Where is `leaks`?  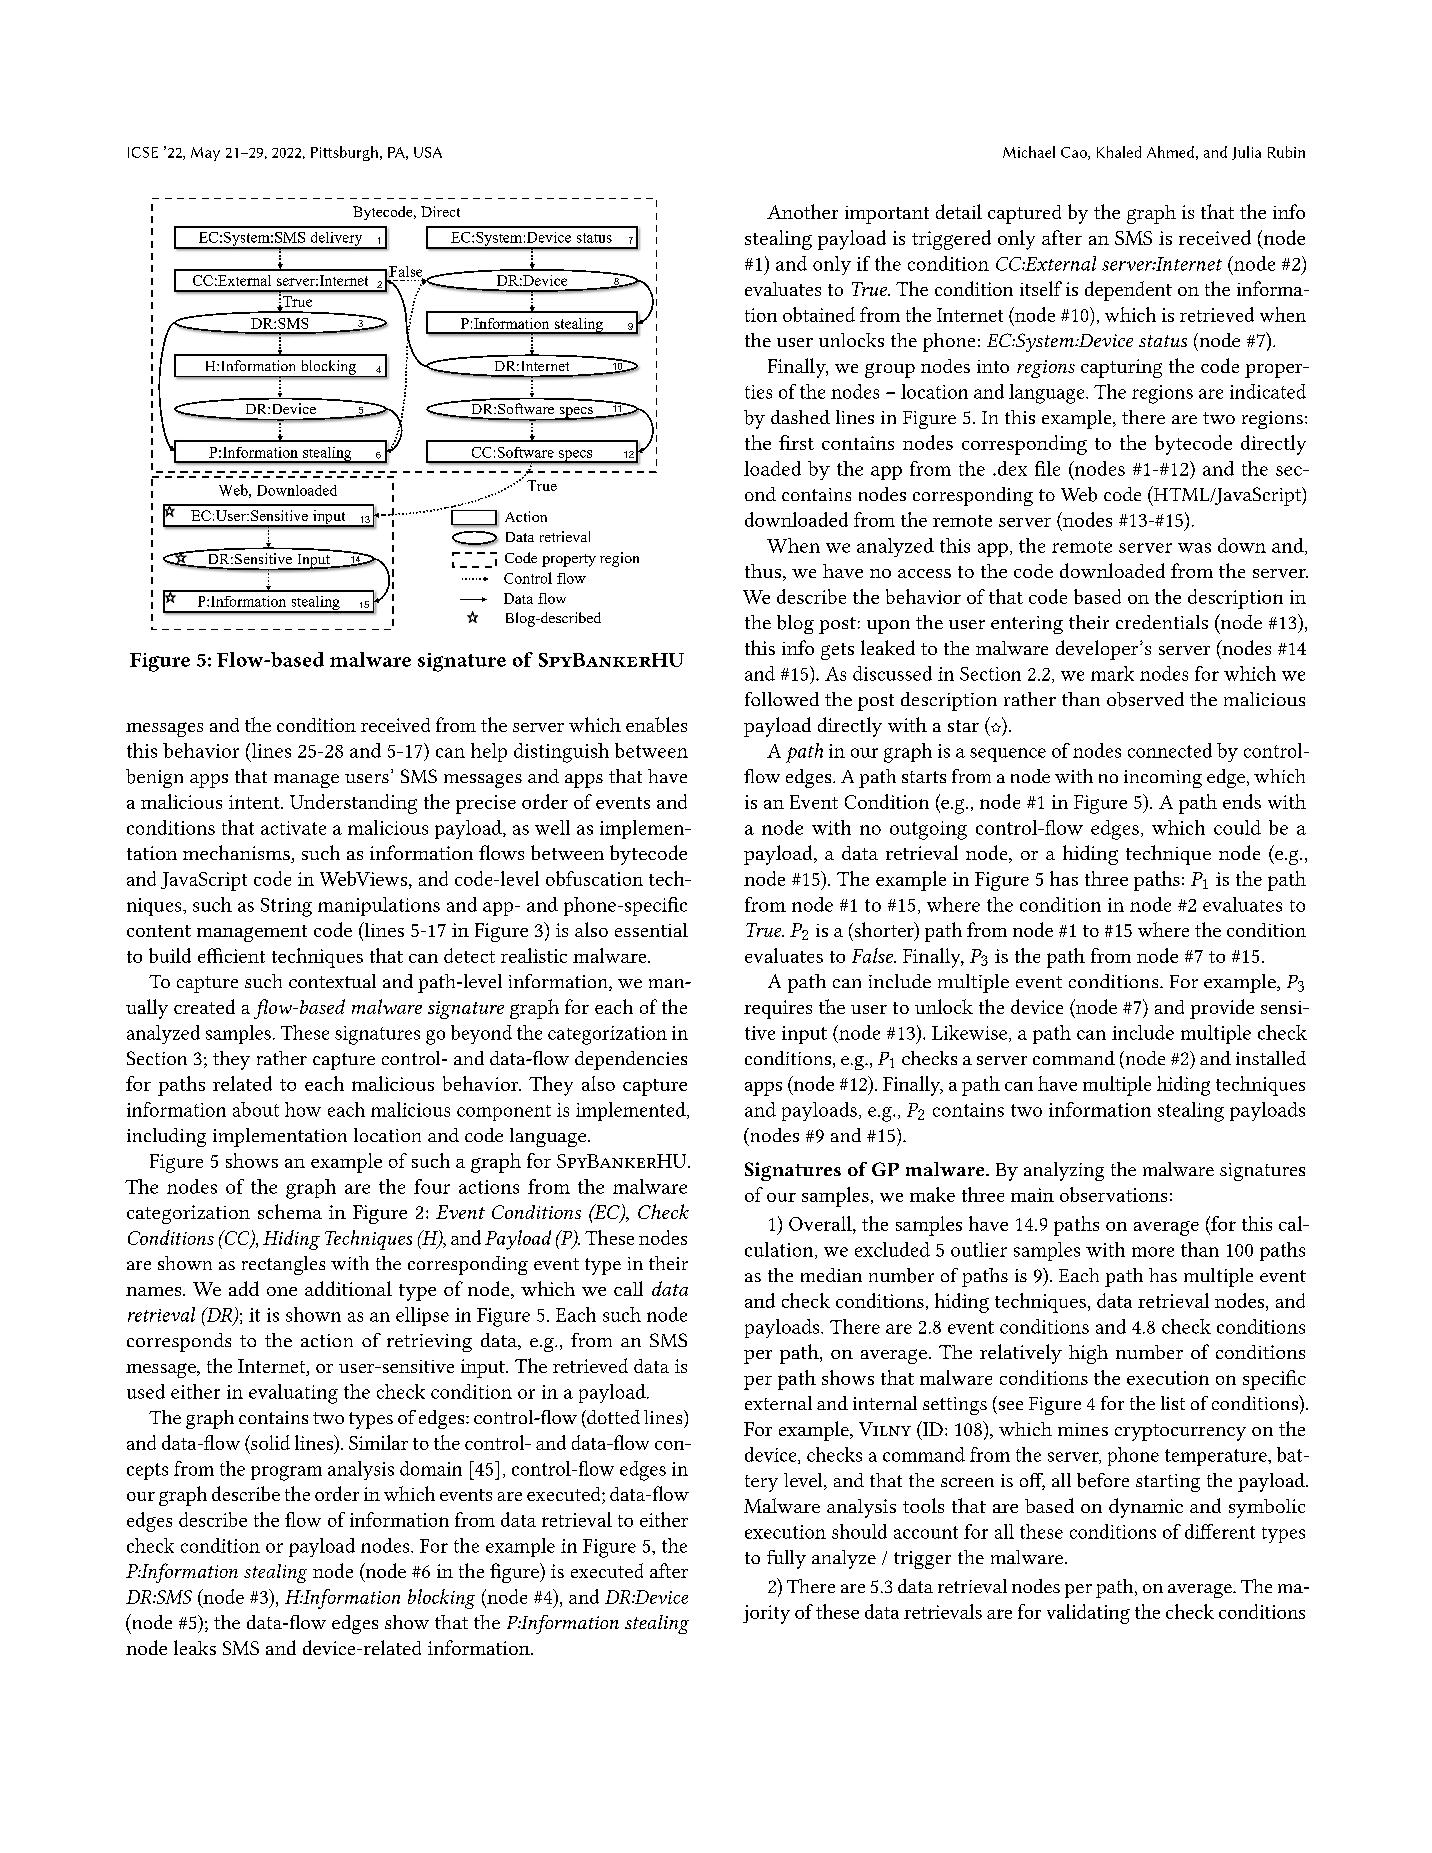
leaks is located at coordinates (195, 1647).
